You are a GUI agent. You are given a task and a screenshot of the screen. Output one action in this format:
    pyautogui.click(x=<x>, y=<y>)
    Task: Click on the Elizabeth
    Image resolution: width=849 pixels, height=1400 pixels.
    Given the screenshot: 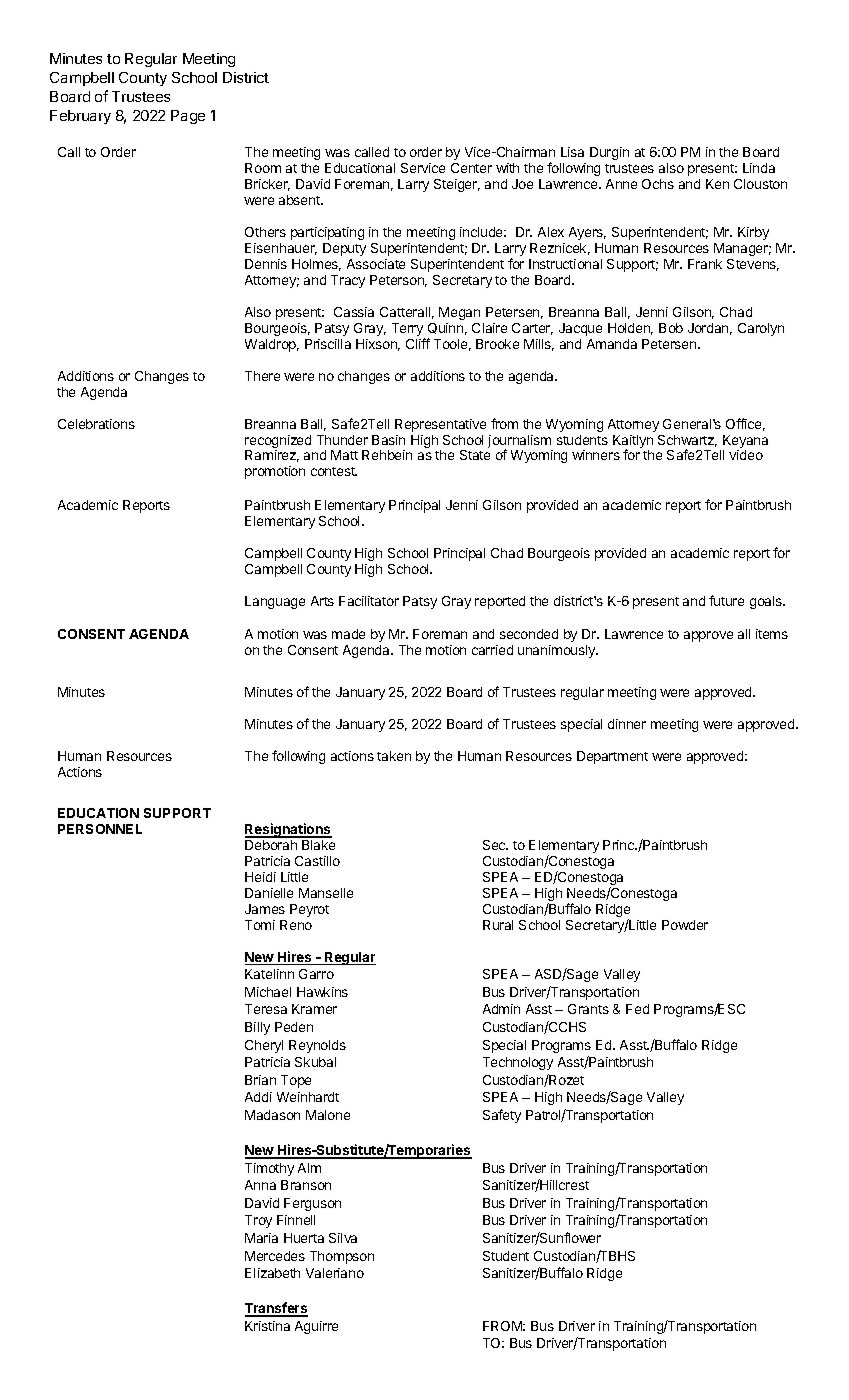 What is the action you would take?
    pyautogui.click(x=272, y=1273)
